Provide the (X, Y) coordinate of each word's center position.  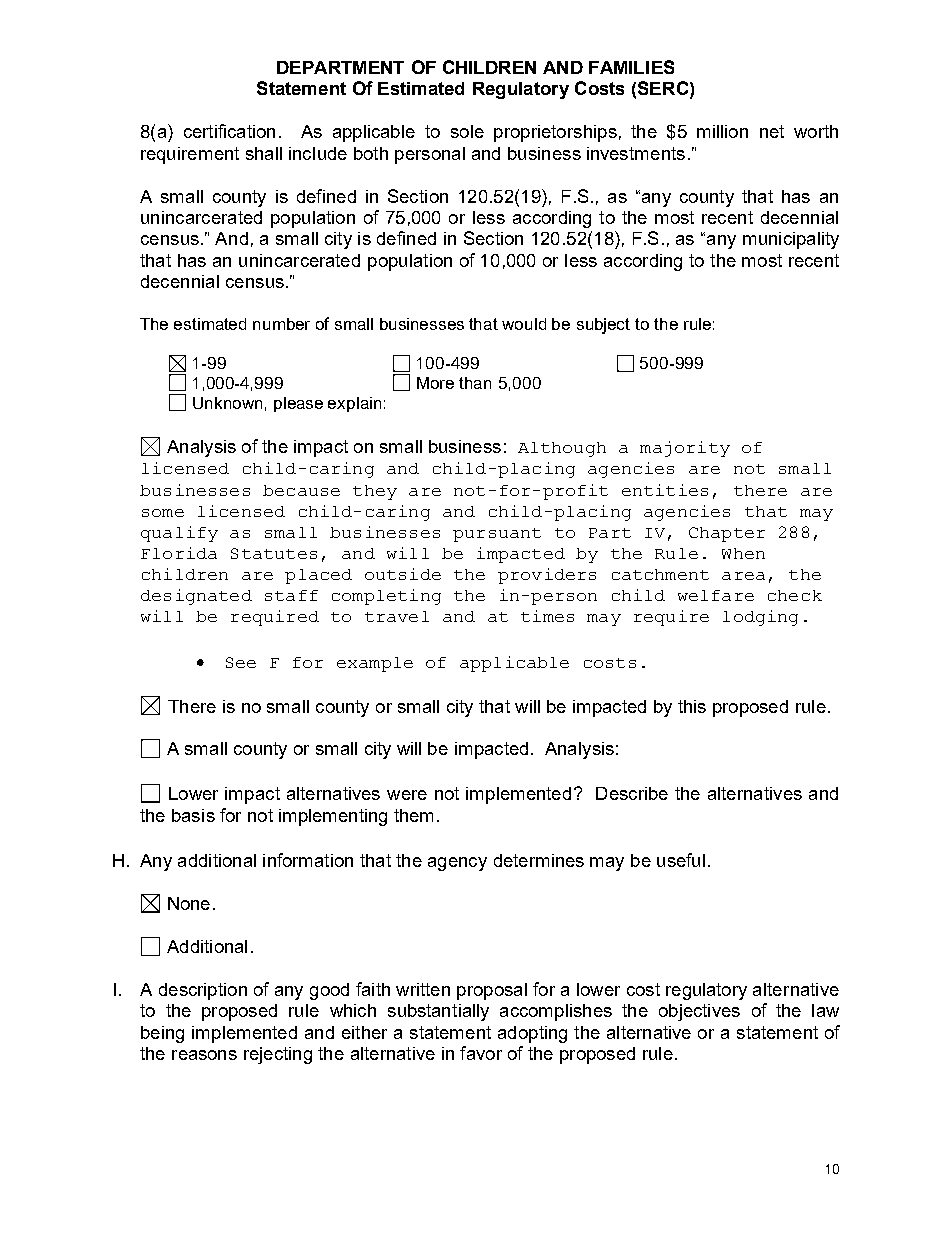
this (692, 706)
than (475, 383)
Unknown (227, 403)
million (722, 131)
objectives (699, 1012)
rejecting (278, 1055)
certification (229, 131)
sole (467, 131)
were (407, 795)
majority (685, 449)
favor (481, 1053)
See (241, 662)
